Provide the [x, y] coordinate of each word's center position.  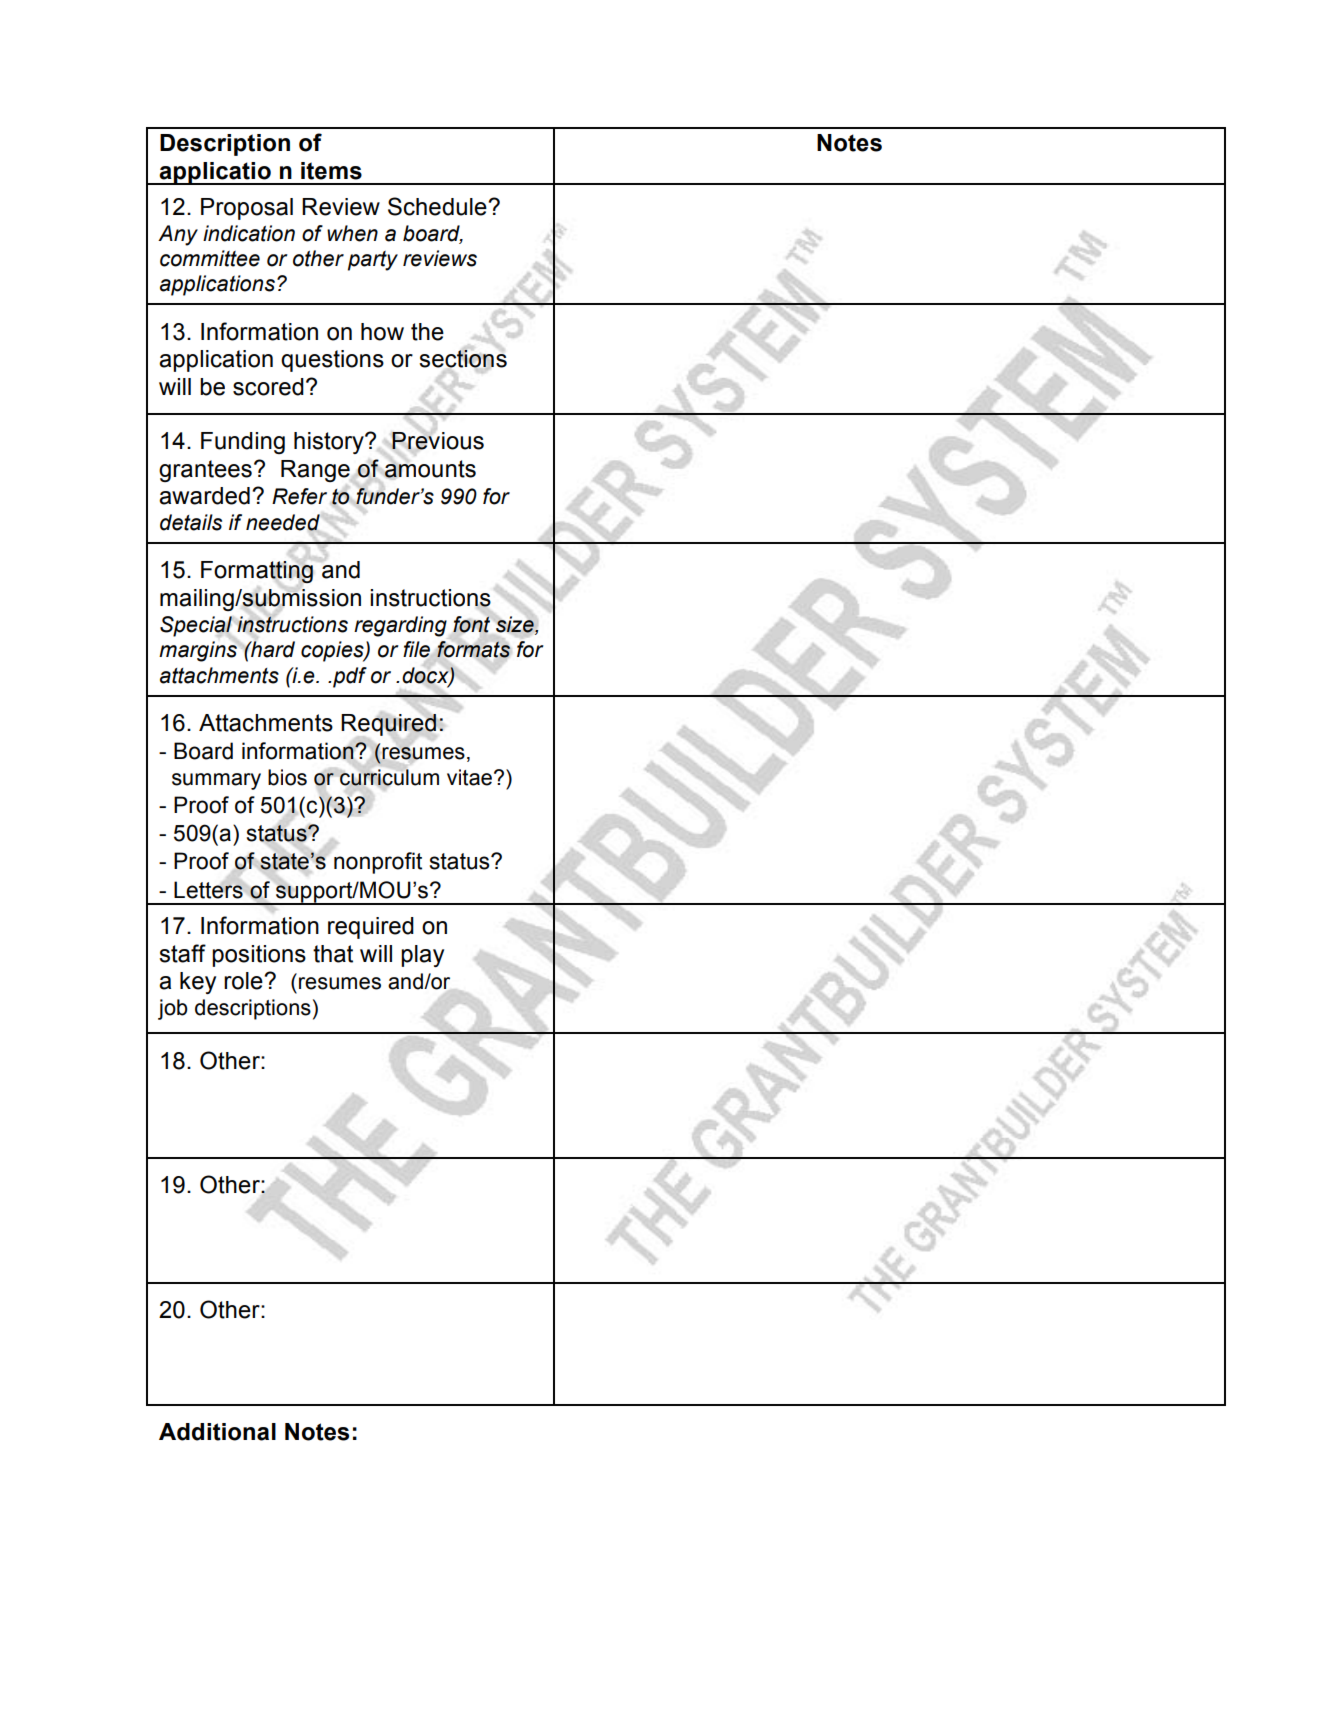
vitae [469, 777]
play [422, 956]
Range [316, 471]
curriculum [389, 777]
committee [210, 258]
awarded [204, 496]
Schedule [438, 206]
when [352, 233]
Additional [217, 1432]
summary [216, 781]
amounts [430, 468]
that [333, 954]
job [173, 1009]
